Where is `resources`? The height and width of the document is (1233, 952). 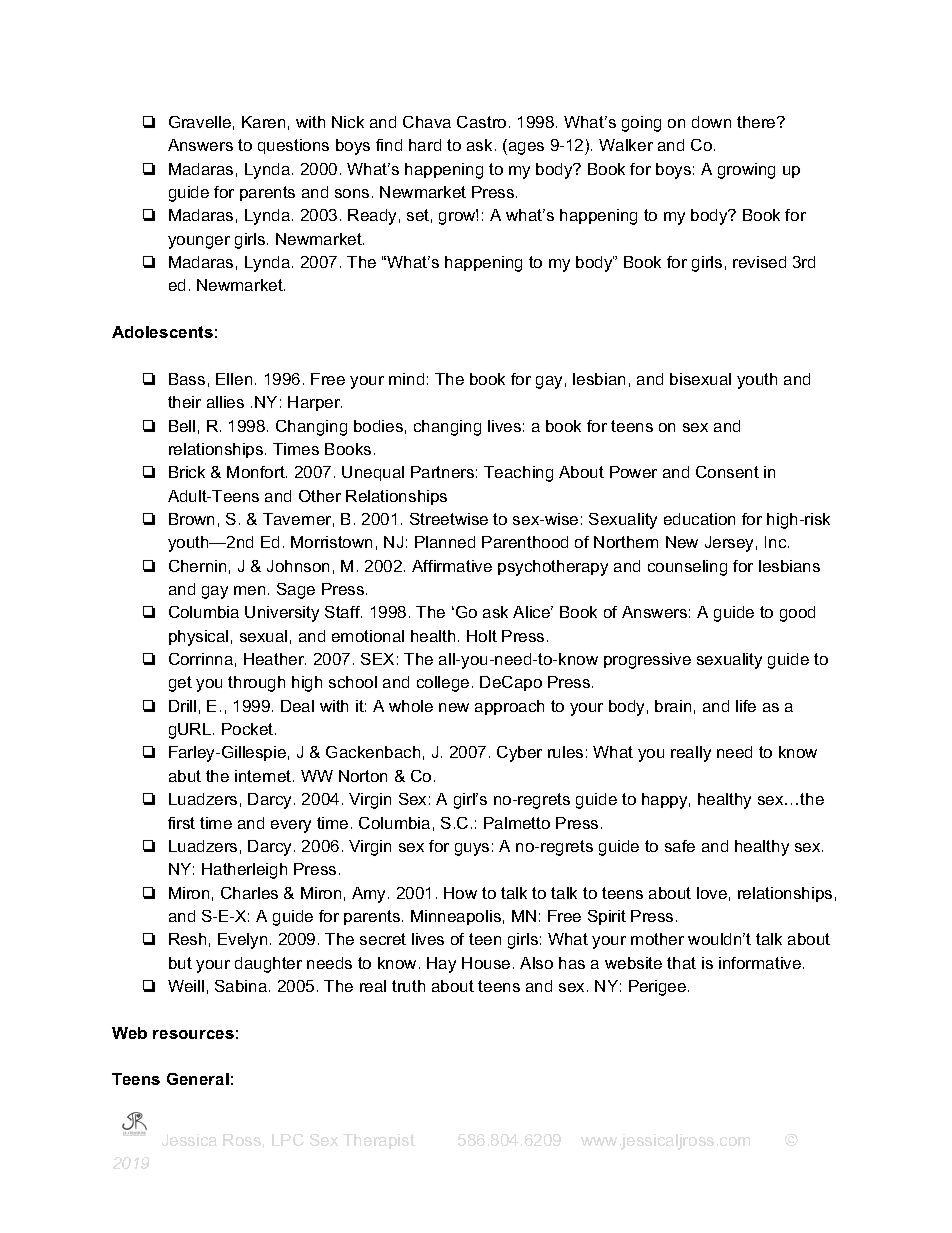 resources is located at coordinates (193, 1034).
